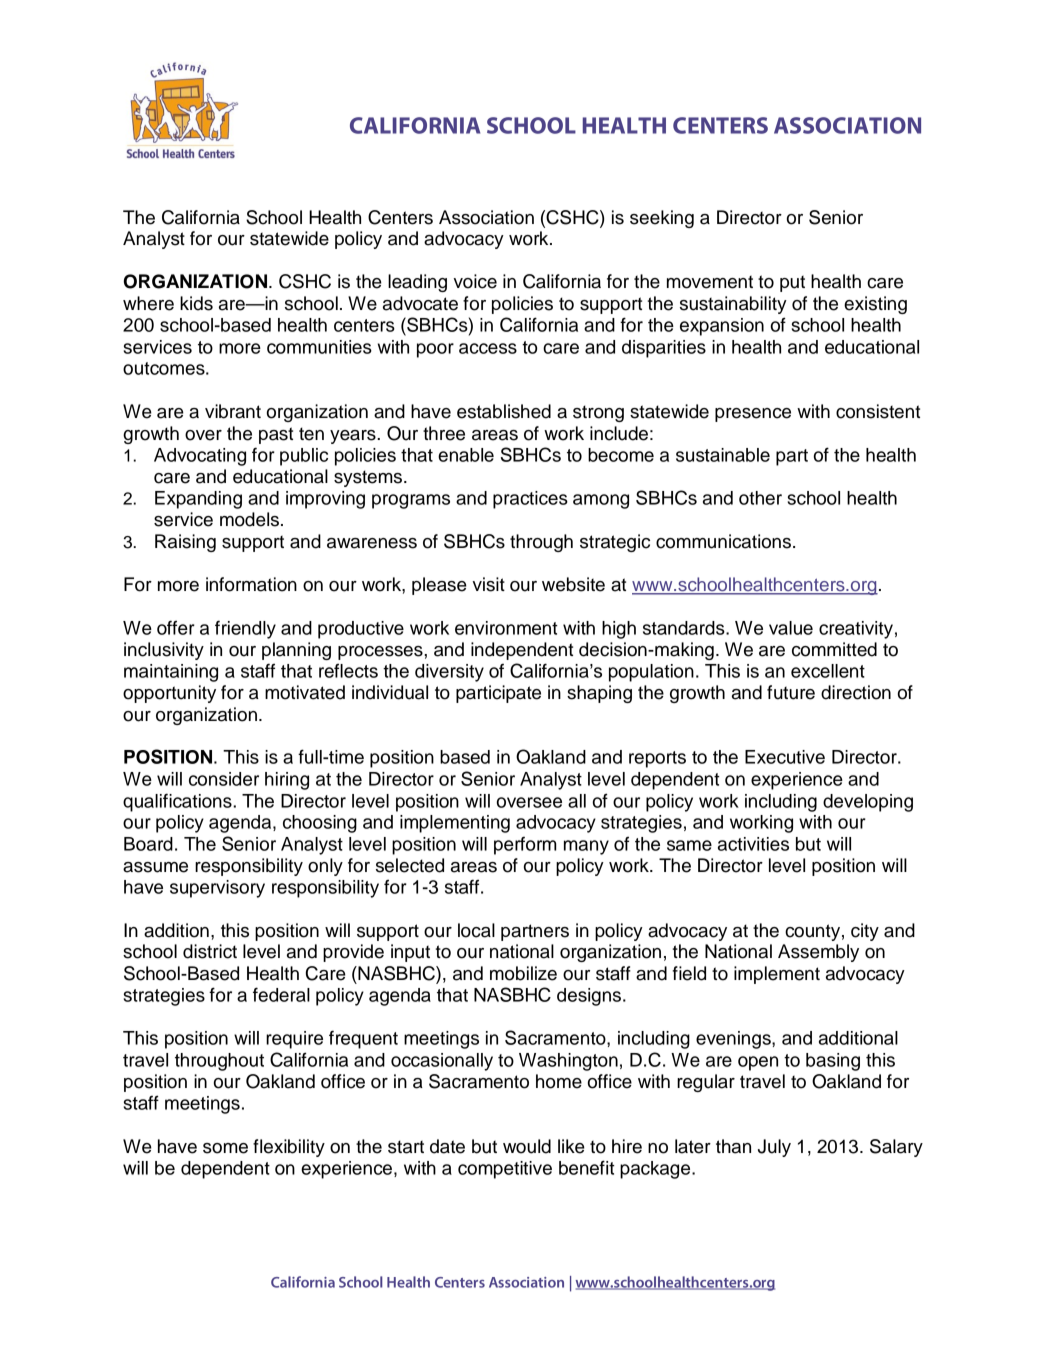  Describe the element at coordinates (710, 282) in the screenshot. I see `movement` at that location.
